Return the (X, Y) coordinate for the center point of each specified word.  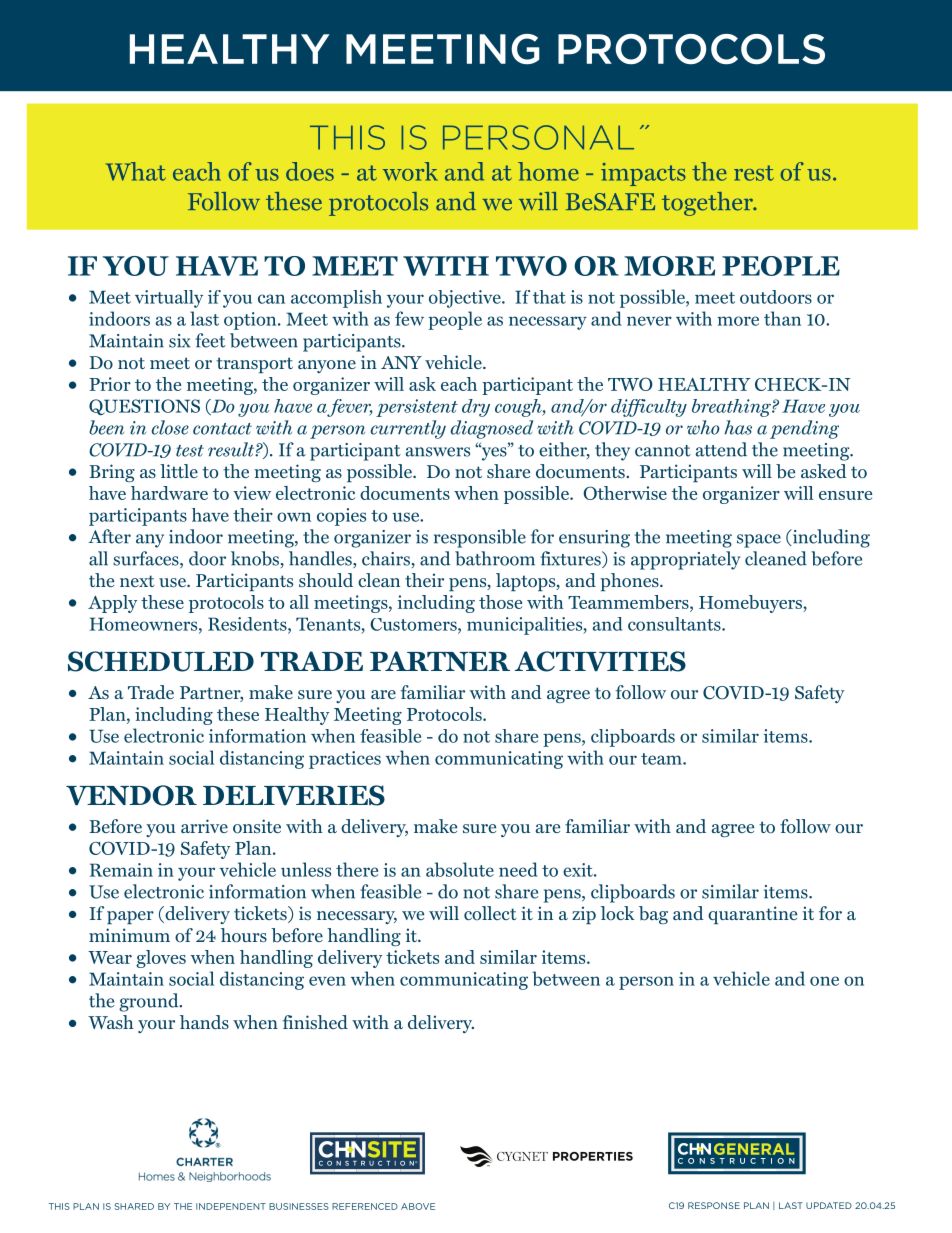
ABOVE (418, 1206)
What (136, 171)
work (410, 171)
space (759, 541)
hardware (169, 493)
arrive (204, 826)
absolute (460, 869)
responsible (480, 538)
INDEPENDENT (231, 1206)
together (708, 204)
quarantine (752, 915)
